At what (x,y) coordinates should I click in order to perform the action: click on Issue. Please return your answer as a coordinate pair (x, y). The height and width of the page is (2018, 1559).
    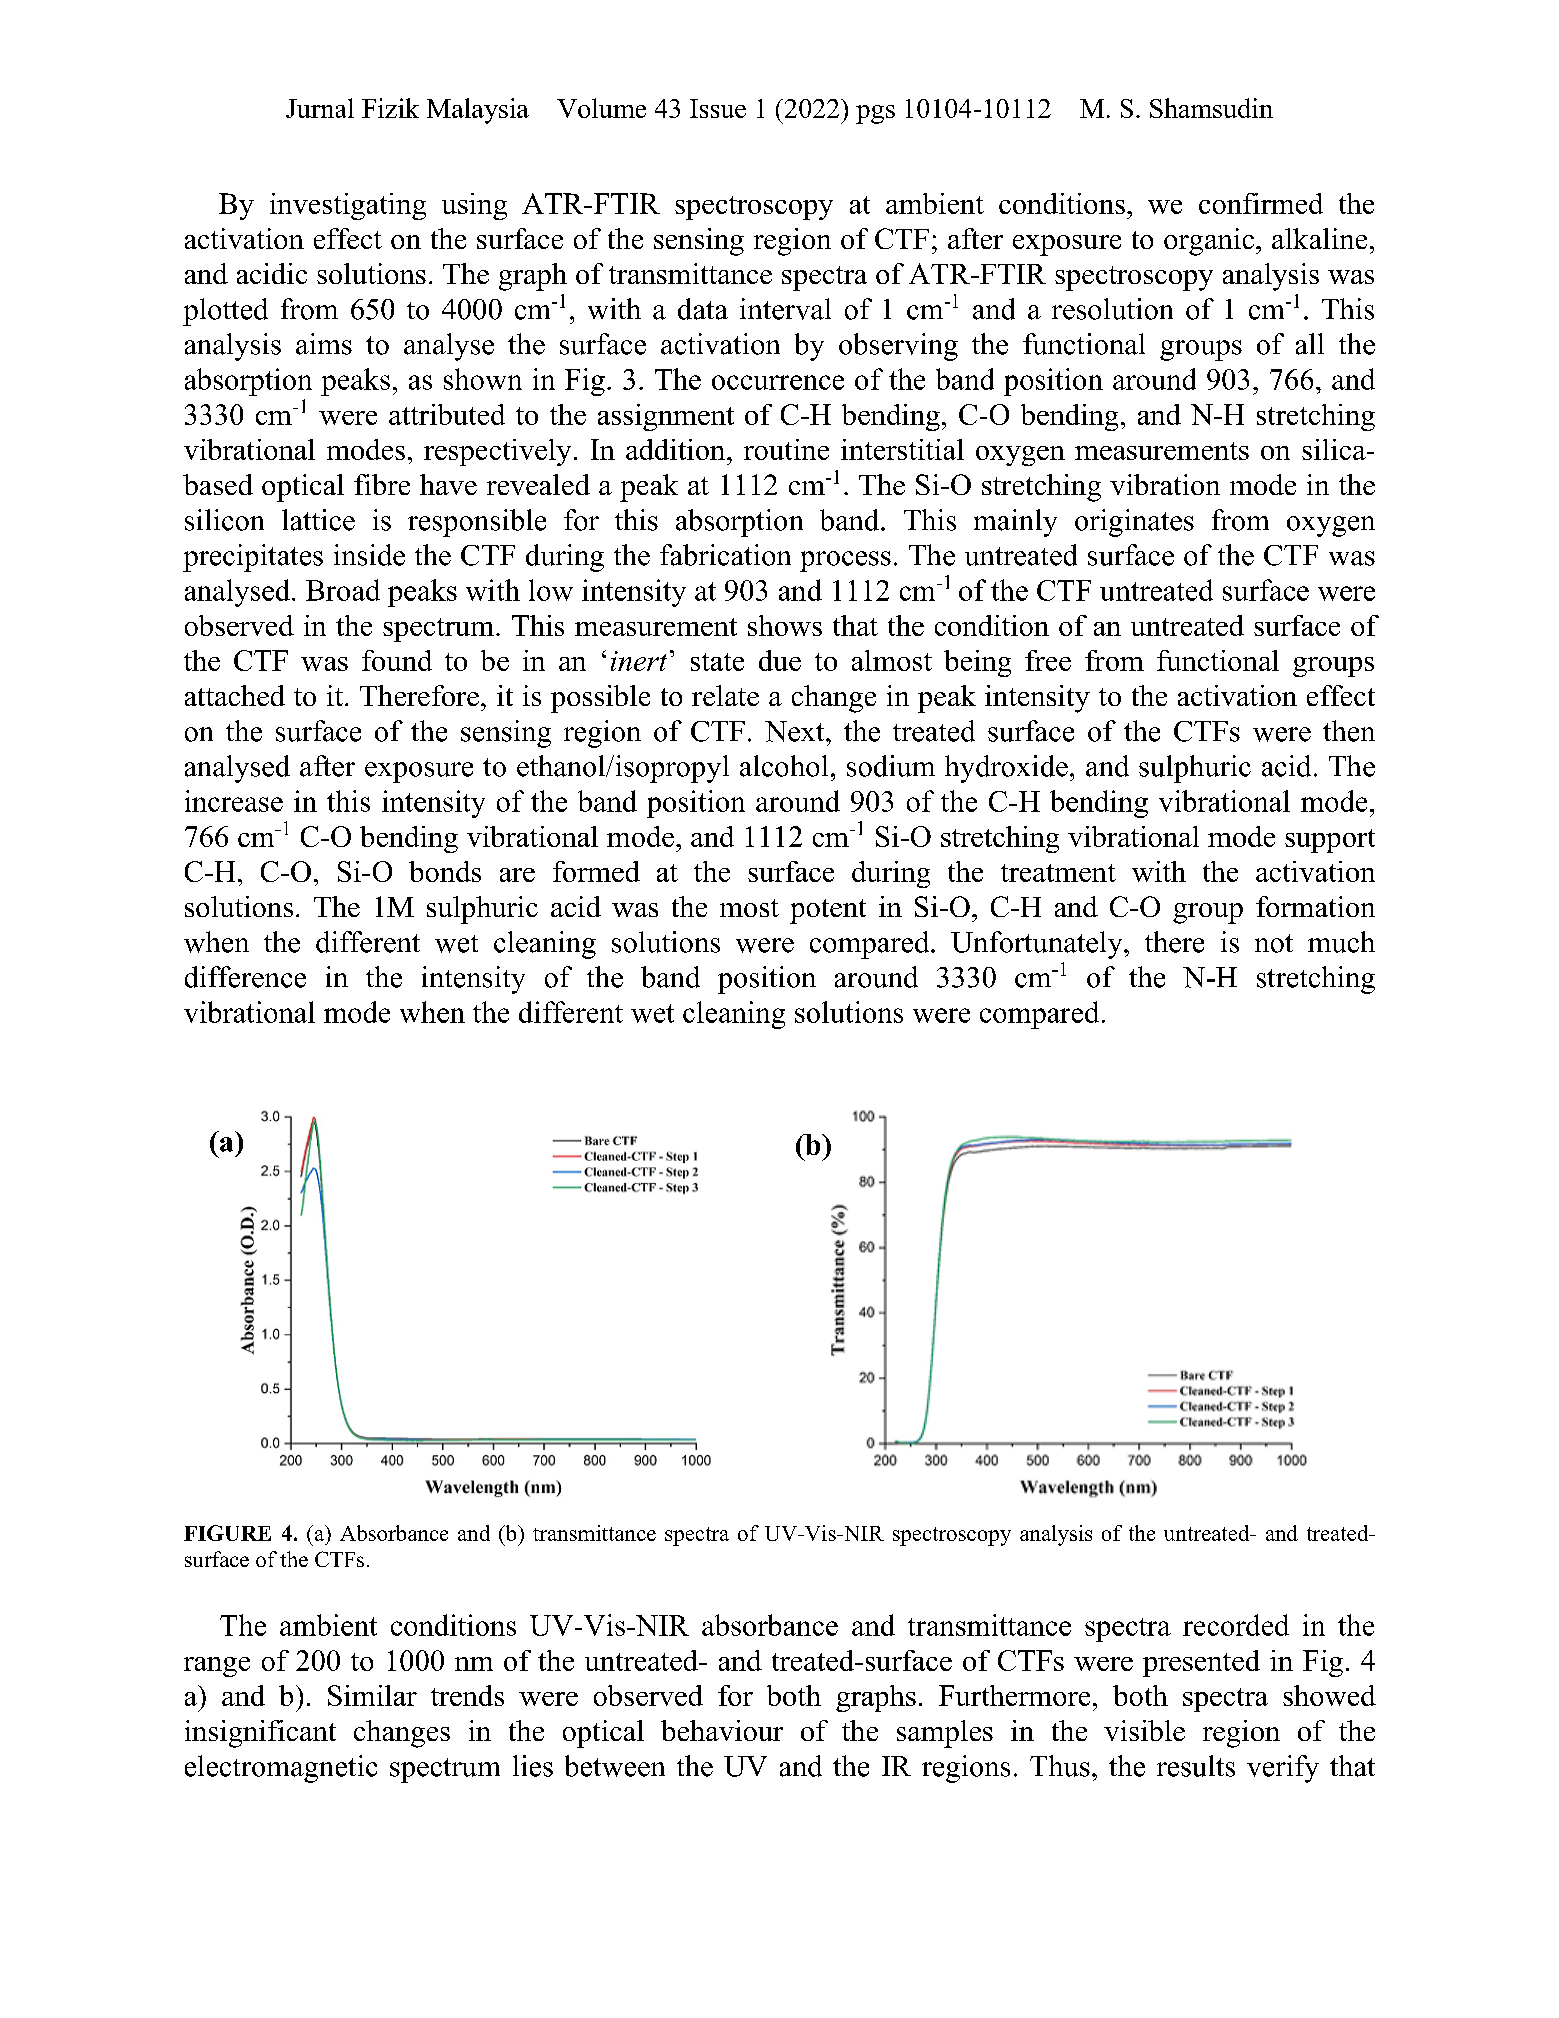
    Looking at the image, I should click on (718, 108).
